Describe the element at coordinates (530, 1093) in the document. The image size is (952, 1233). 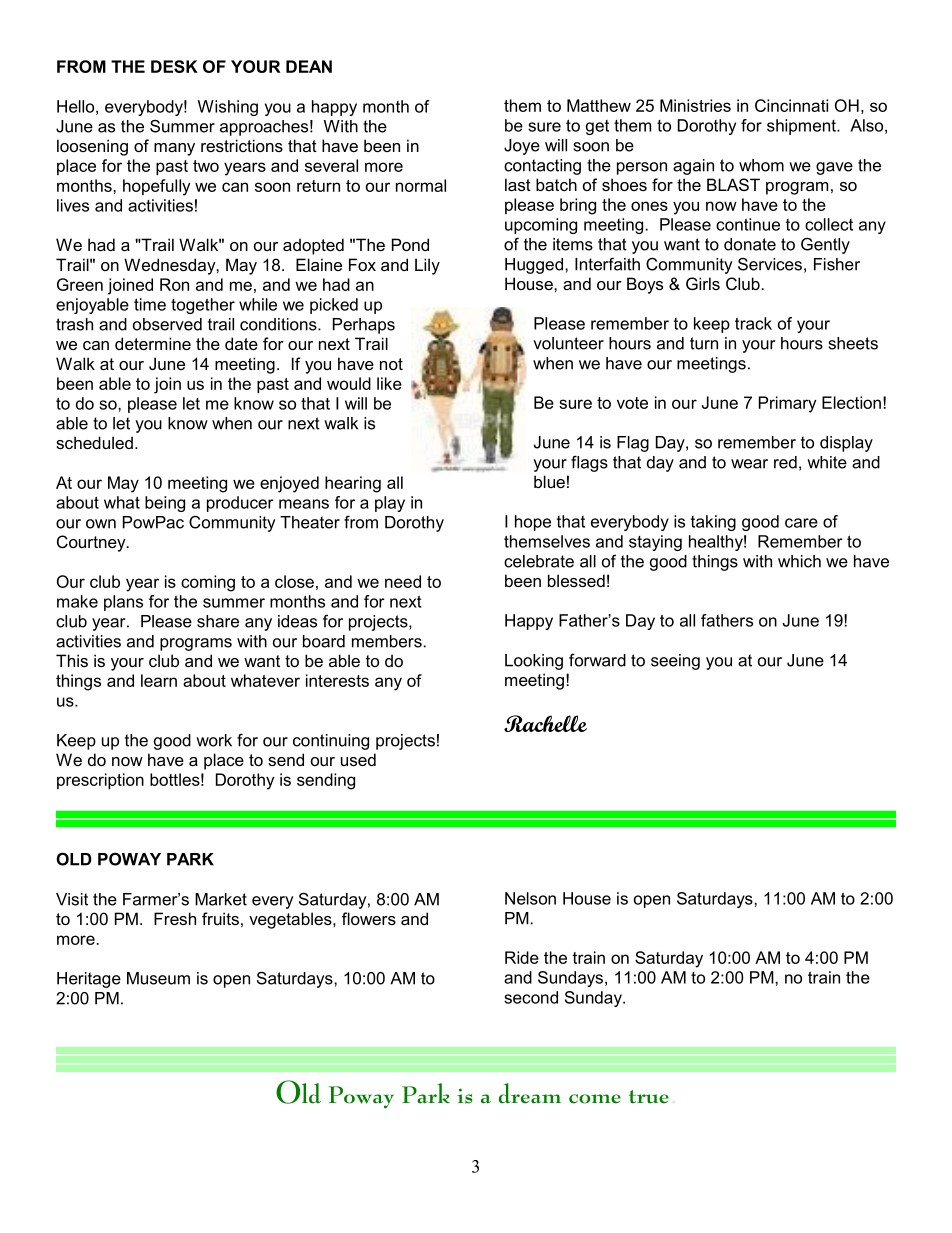
I see `dream` at that location.
